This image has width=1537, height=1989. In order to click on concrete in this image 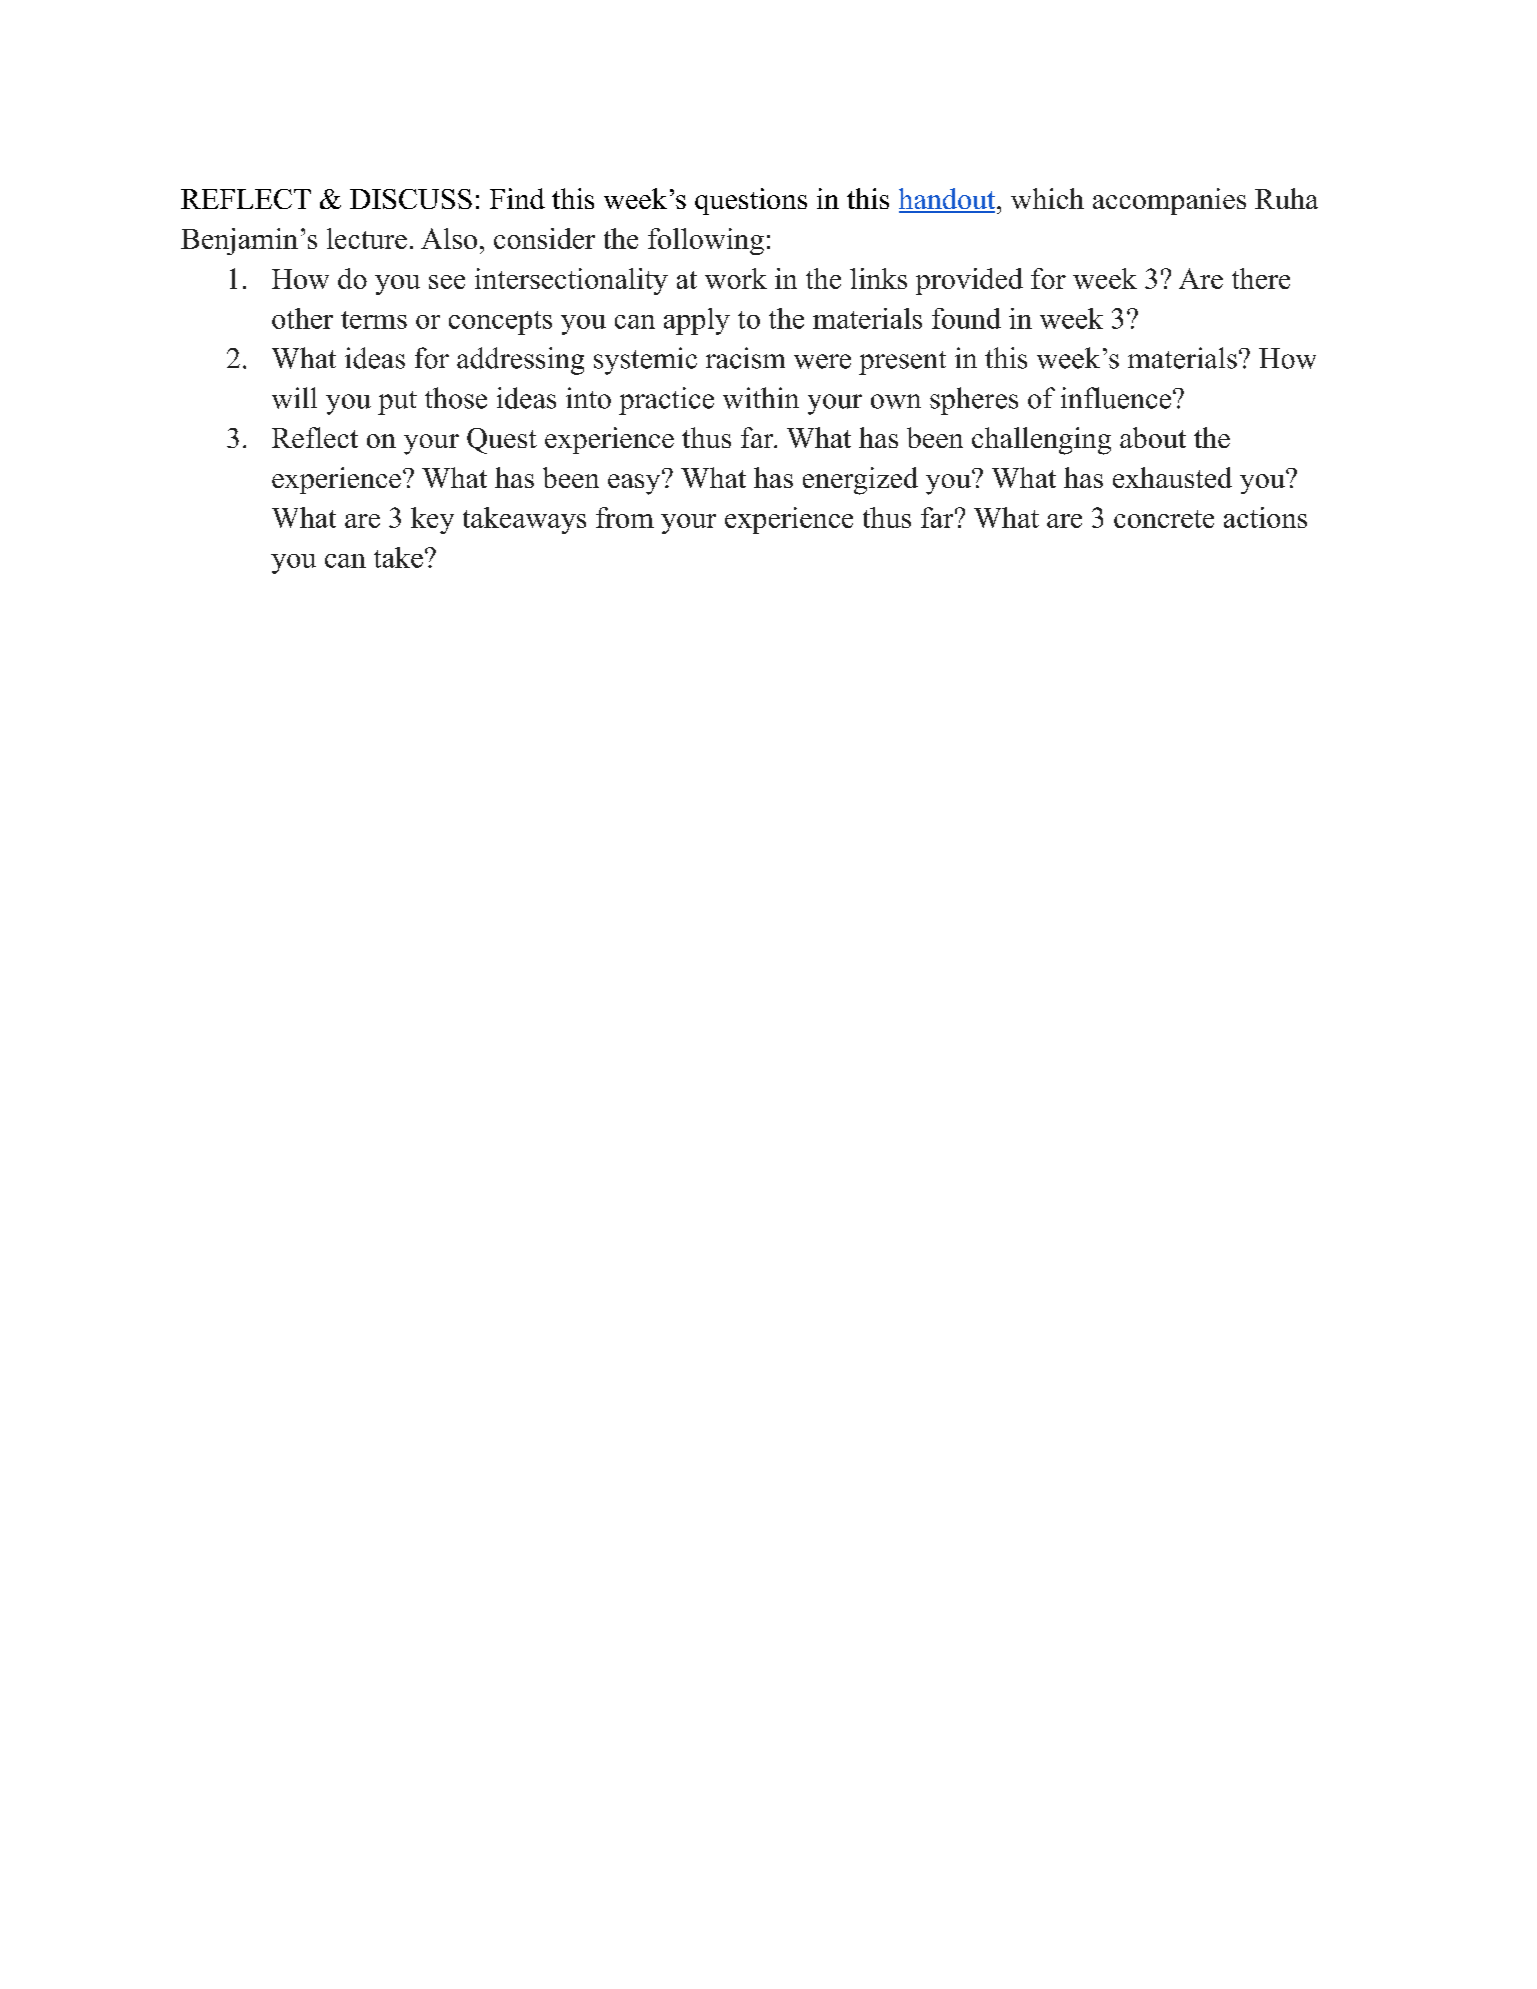, I will do `click(1164, 519)`.
